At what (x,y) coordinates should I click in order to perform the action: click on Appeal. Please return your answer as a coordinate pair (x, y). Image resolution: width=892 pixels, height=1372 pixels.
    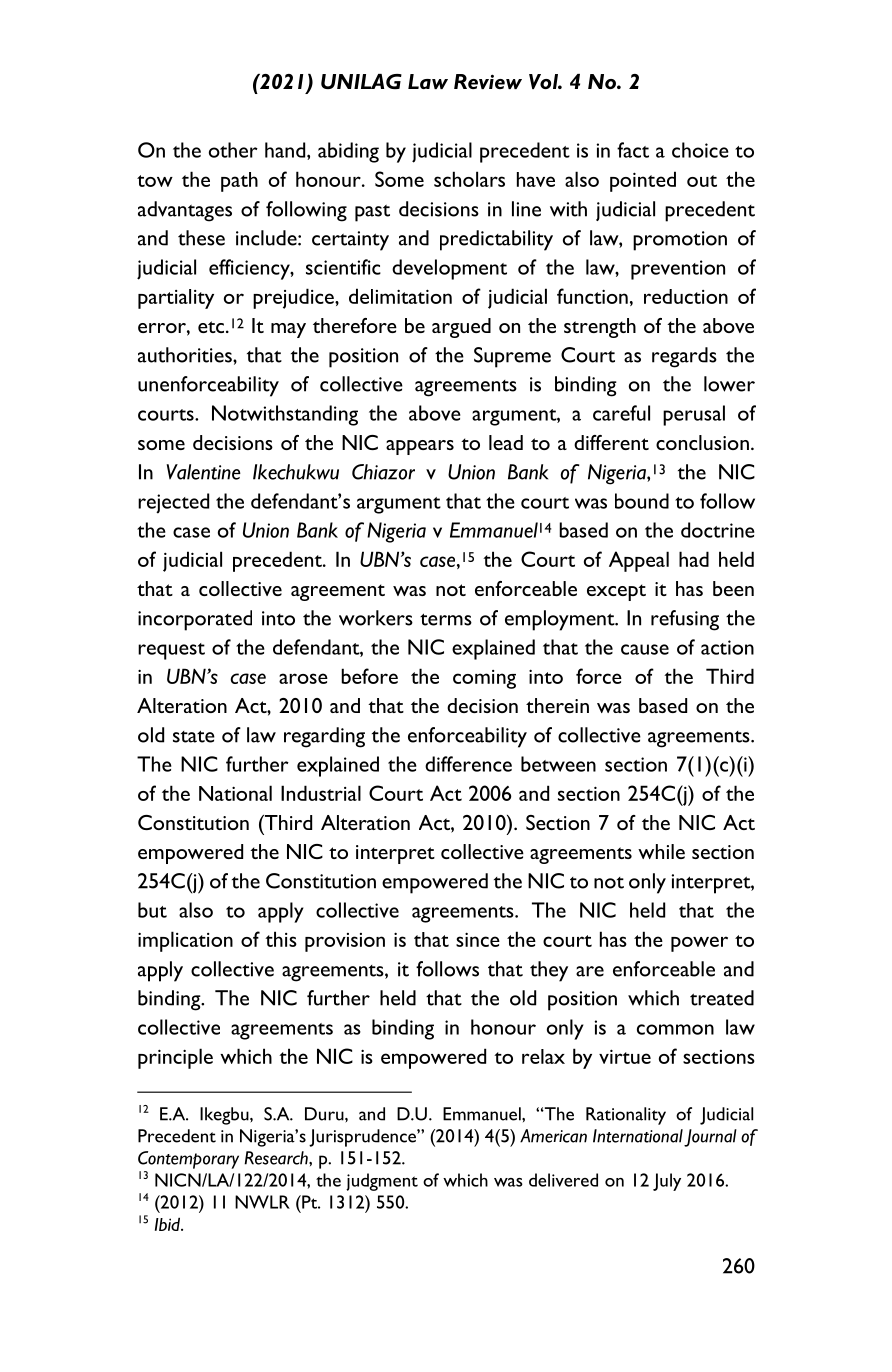
    Looking at the image, I should click on (639, 561).
